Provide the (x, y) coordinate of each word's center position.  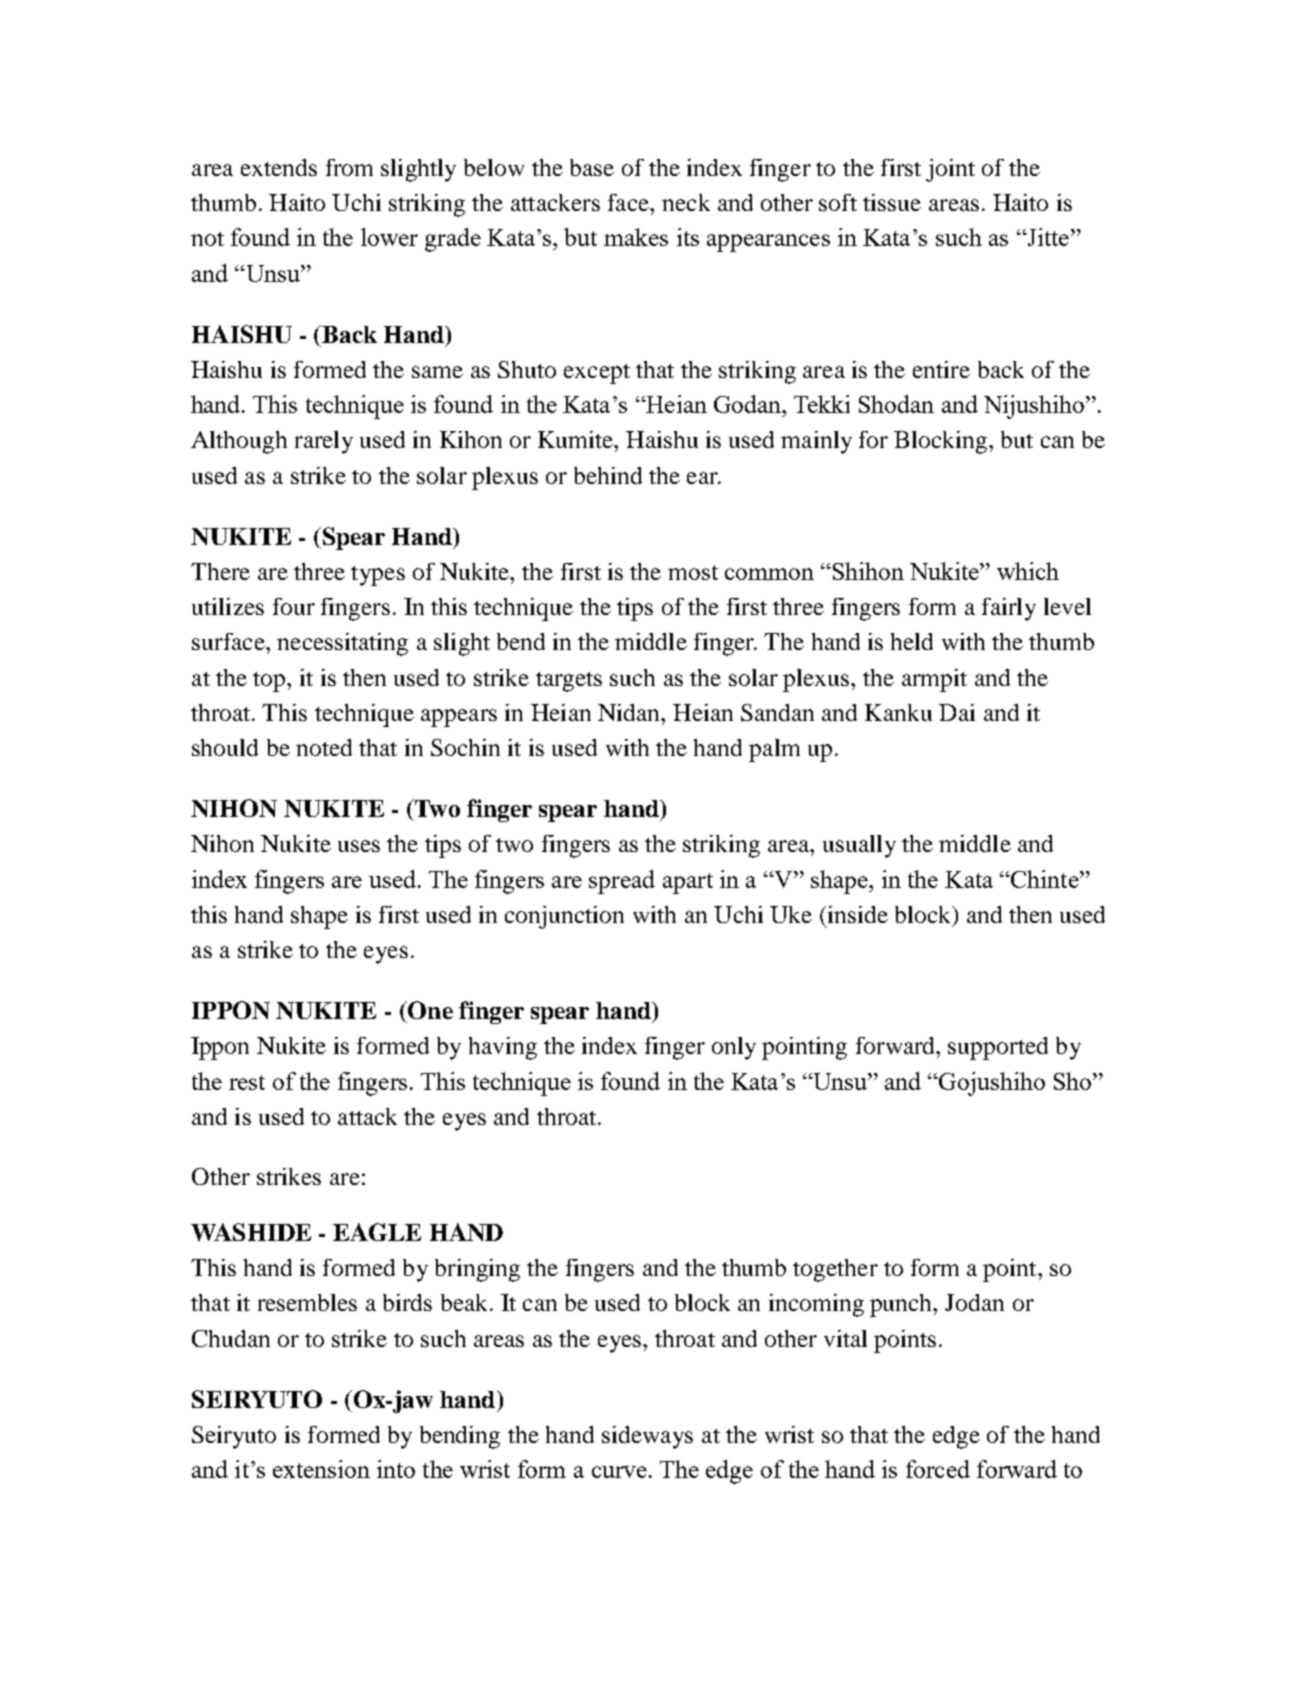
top (270, 682)
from (349, 167)
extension (321, 1469)
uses (359, 846)
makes (636, 237)
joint (950, 170)
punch (902, 1305)
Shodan (896, 404)
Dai (957, 712)
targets (569, 682)
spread (622, 882)
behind (608, 475)
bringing (477, 1270)
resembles (307, 1302)
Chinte (1045, 879)
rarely (324, 442)
